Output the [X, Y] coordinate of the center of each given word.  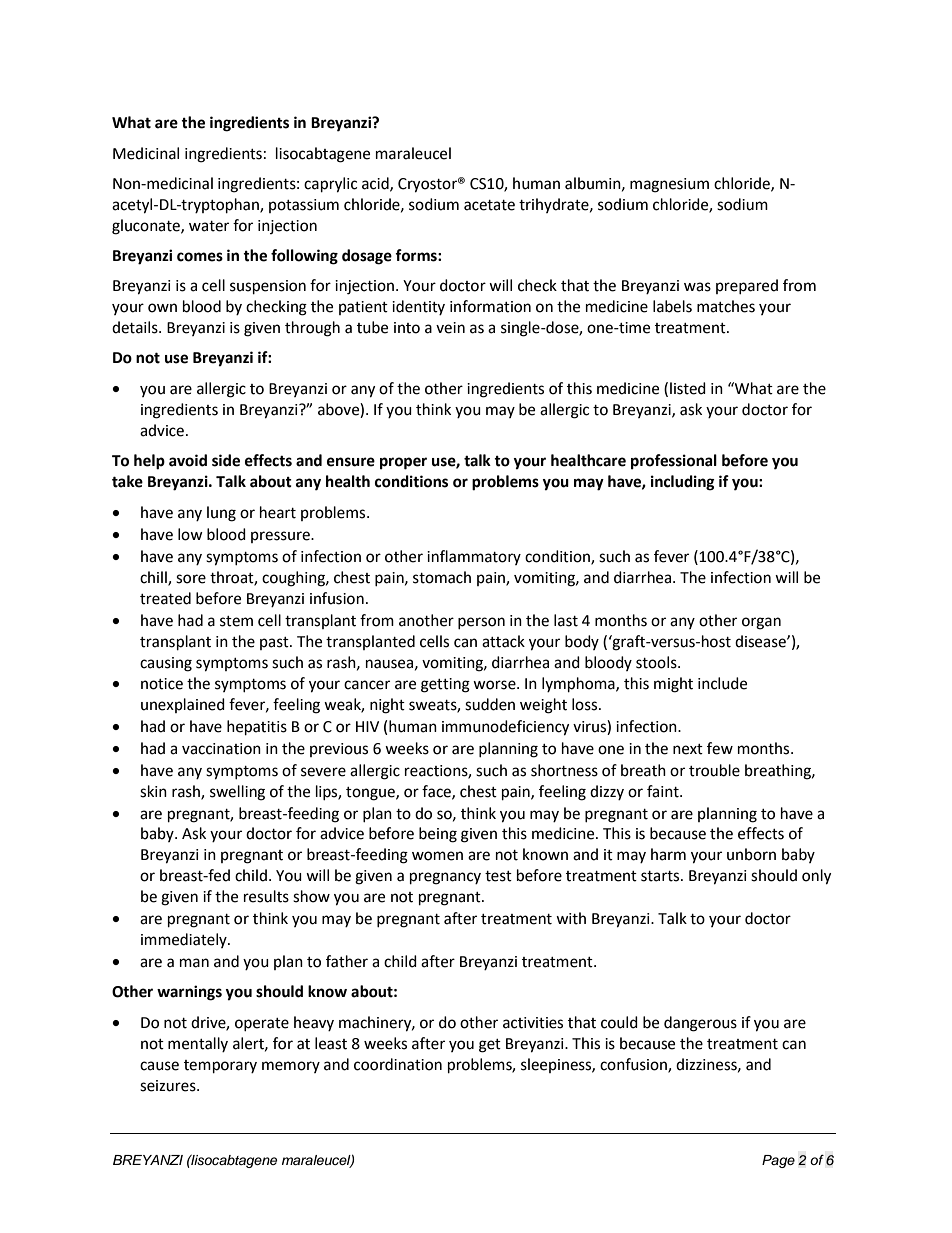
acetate [489, 205]
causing [166, 664]
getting [445, 685]
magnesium [669, 185]
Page [778, 1161]
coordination [398, 1064]
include [722, 683]
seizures [169, 1086]
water [209, 226]
